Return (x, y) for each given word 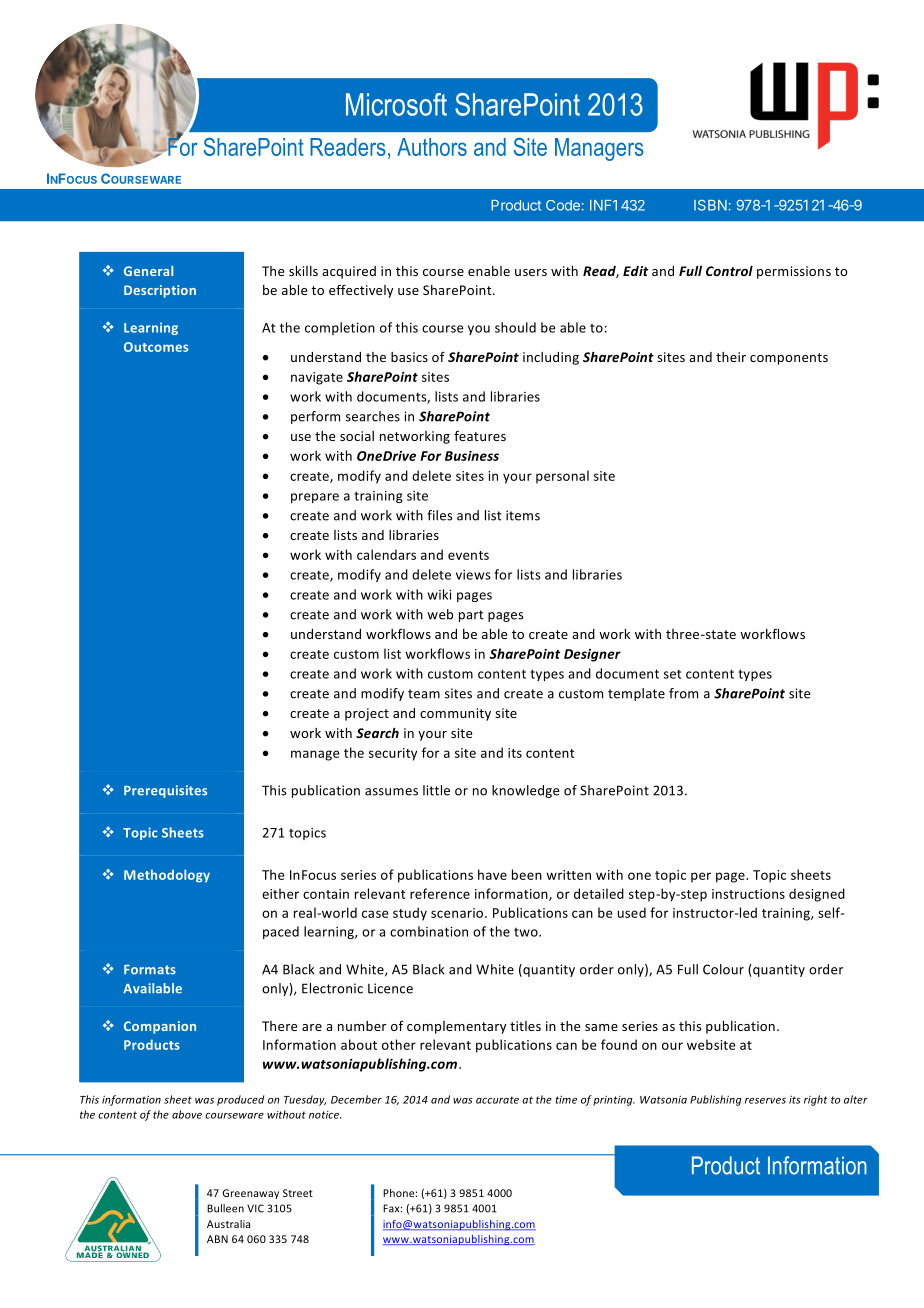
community (455, 714)
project (367, 714)
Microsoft (396, 104)
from (683, 693)
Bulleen (225, 1208)
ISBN (710, 205)
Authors (432, 147)
